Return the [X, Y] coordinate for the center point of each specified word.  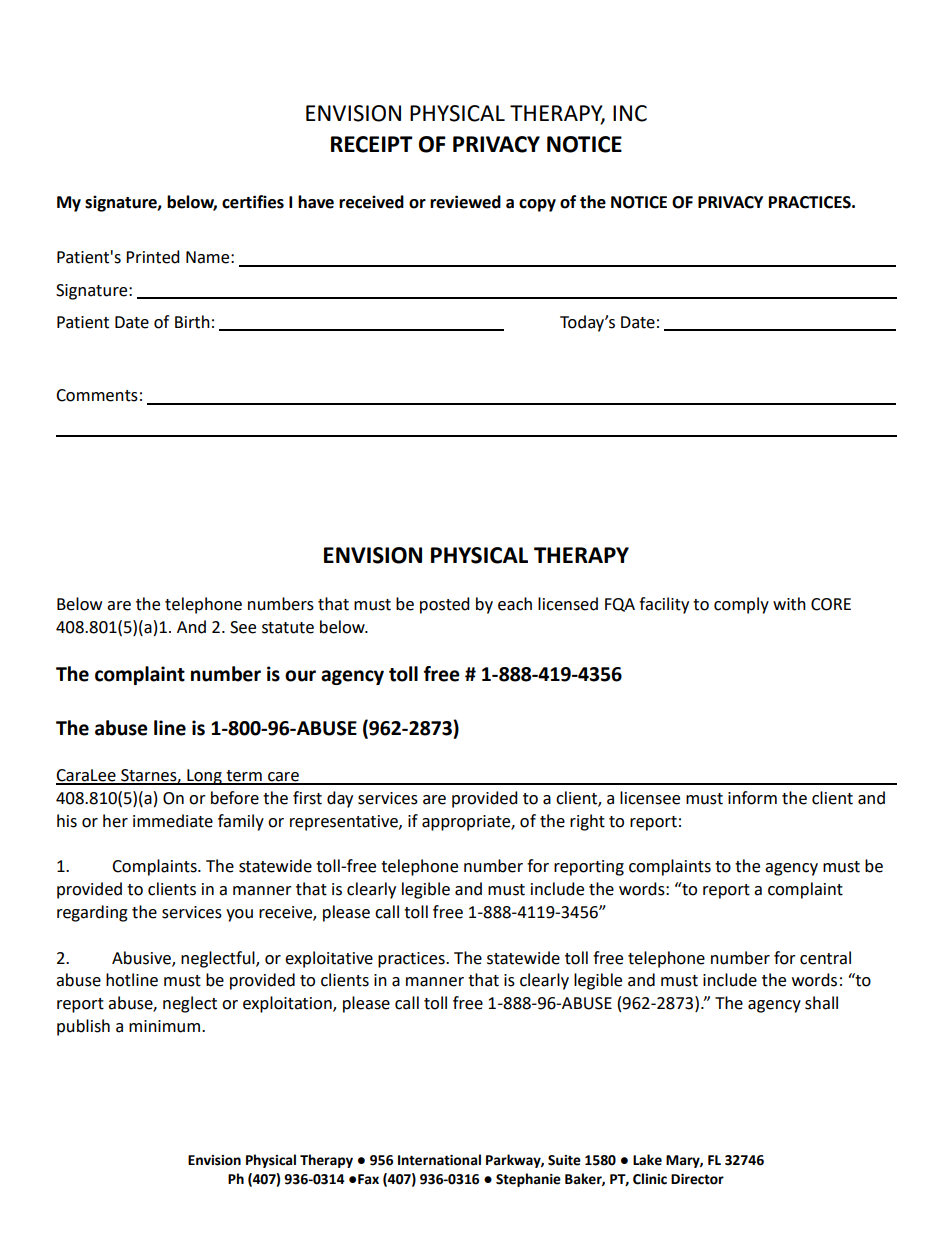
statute [288, 628]
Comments [97, 395]
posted [445, 605]
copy [537, 205]
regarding [92, 913]
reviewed [465, 202]
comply [741, 605]
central [825, 958]
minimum [166, 1026]
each [515, 604]
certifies [253, 202]
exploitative [329, 959]
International [439, 1160]
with [789, 604]
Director [697, 1179]
